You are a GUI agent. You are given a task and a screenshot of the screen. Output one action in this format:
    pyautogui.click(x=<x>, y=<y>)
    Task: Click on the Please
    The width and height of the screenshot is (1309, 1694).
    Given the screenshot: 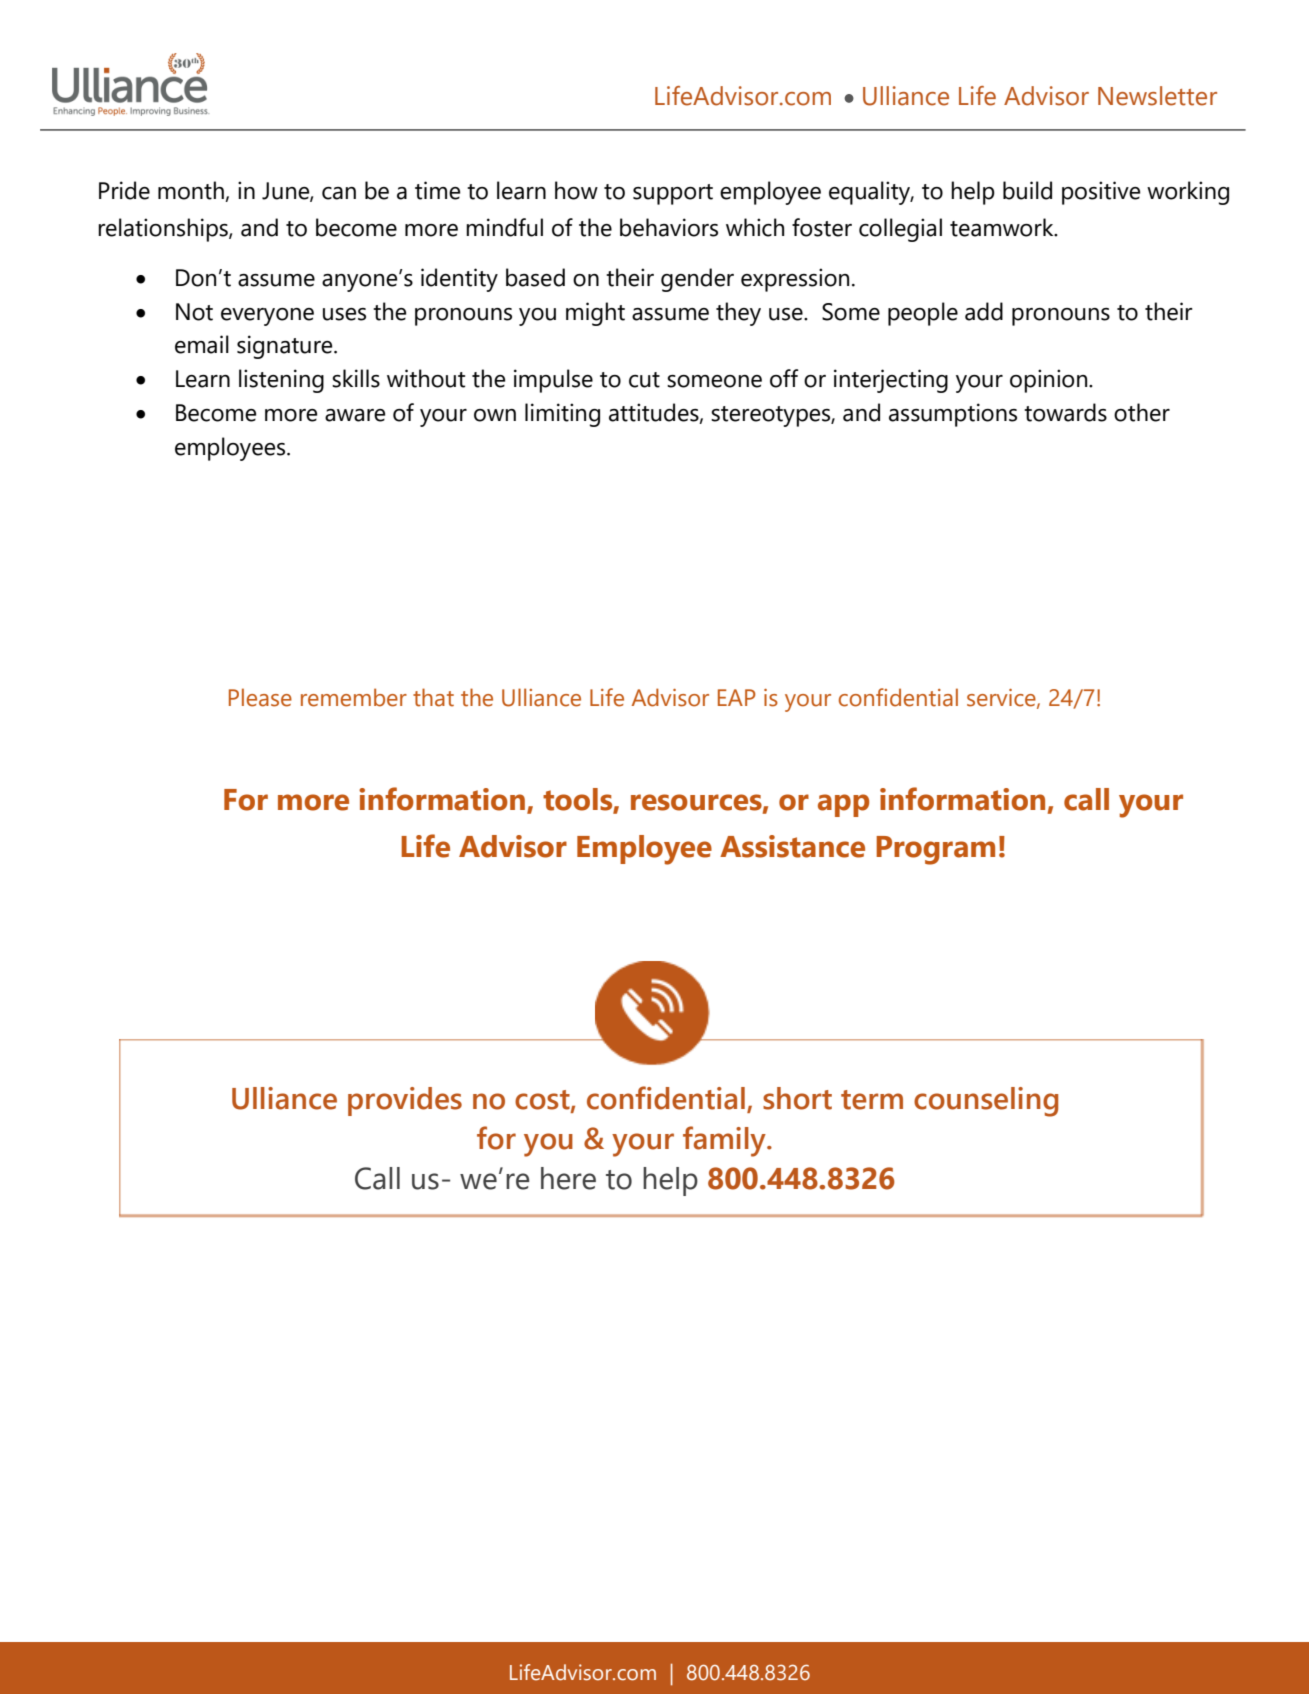 What is the action you would take?
    pyautogui.click(x=260, y=697)
